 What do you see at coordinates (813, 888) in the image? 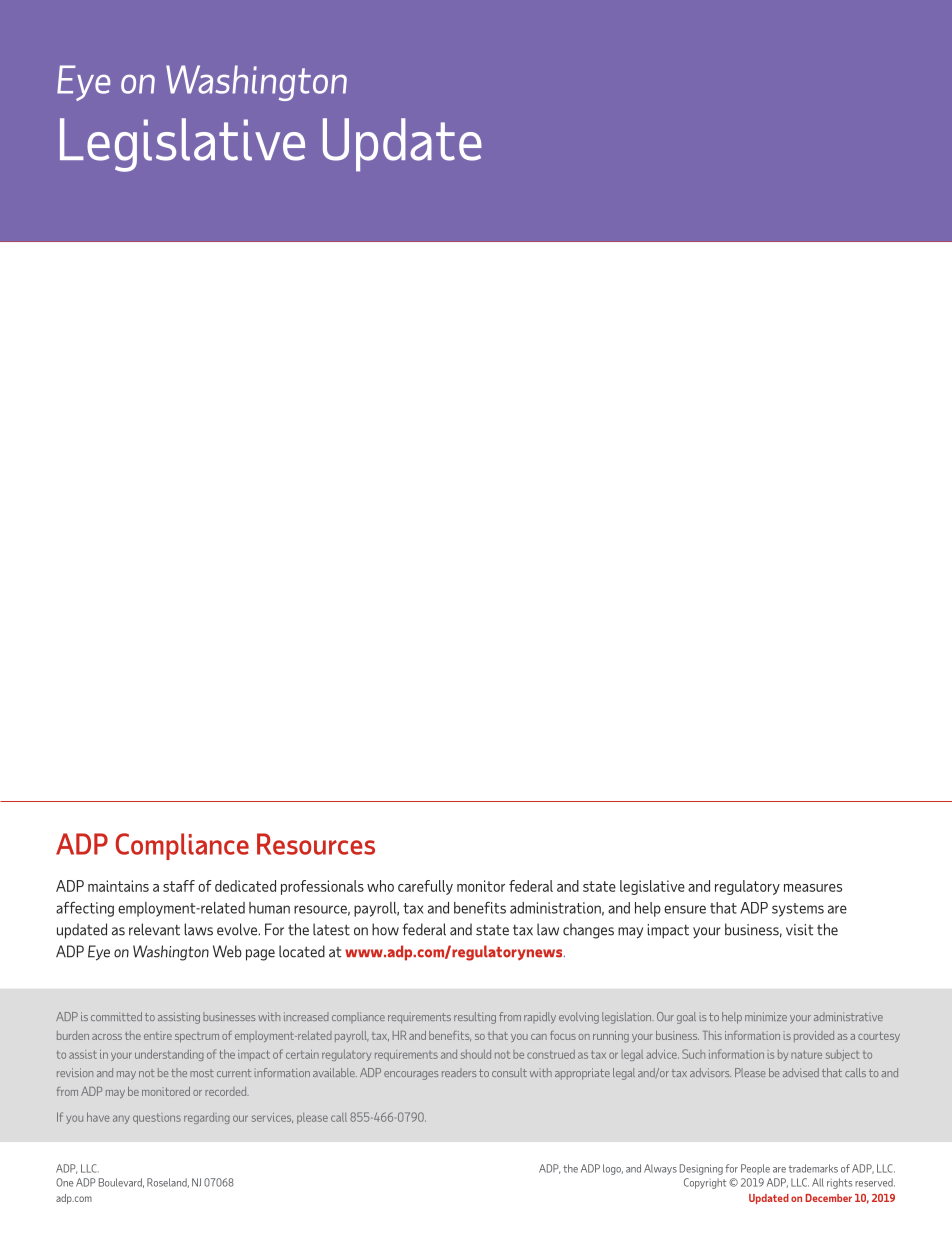
I see `measures` at bounding box center [813, 888].
